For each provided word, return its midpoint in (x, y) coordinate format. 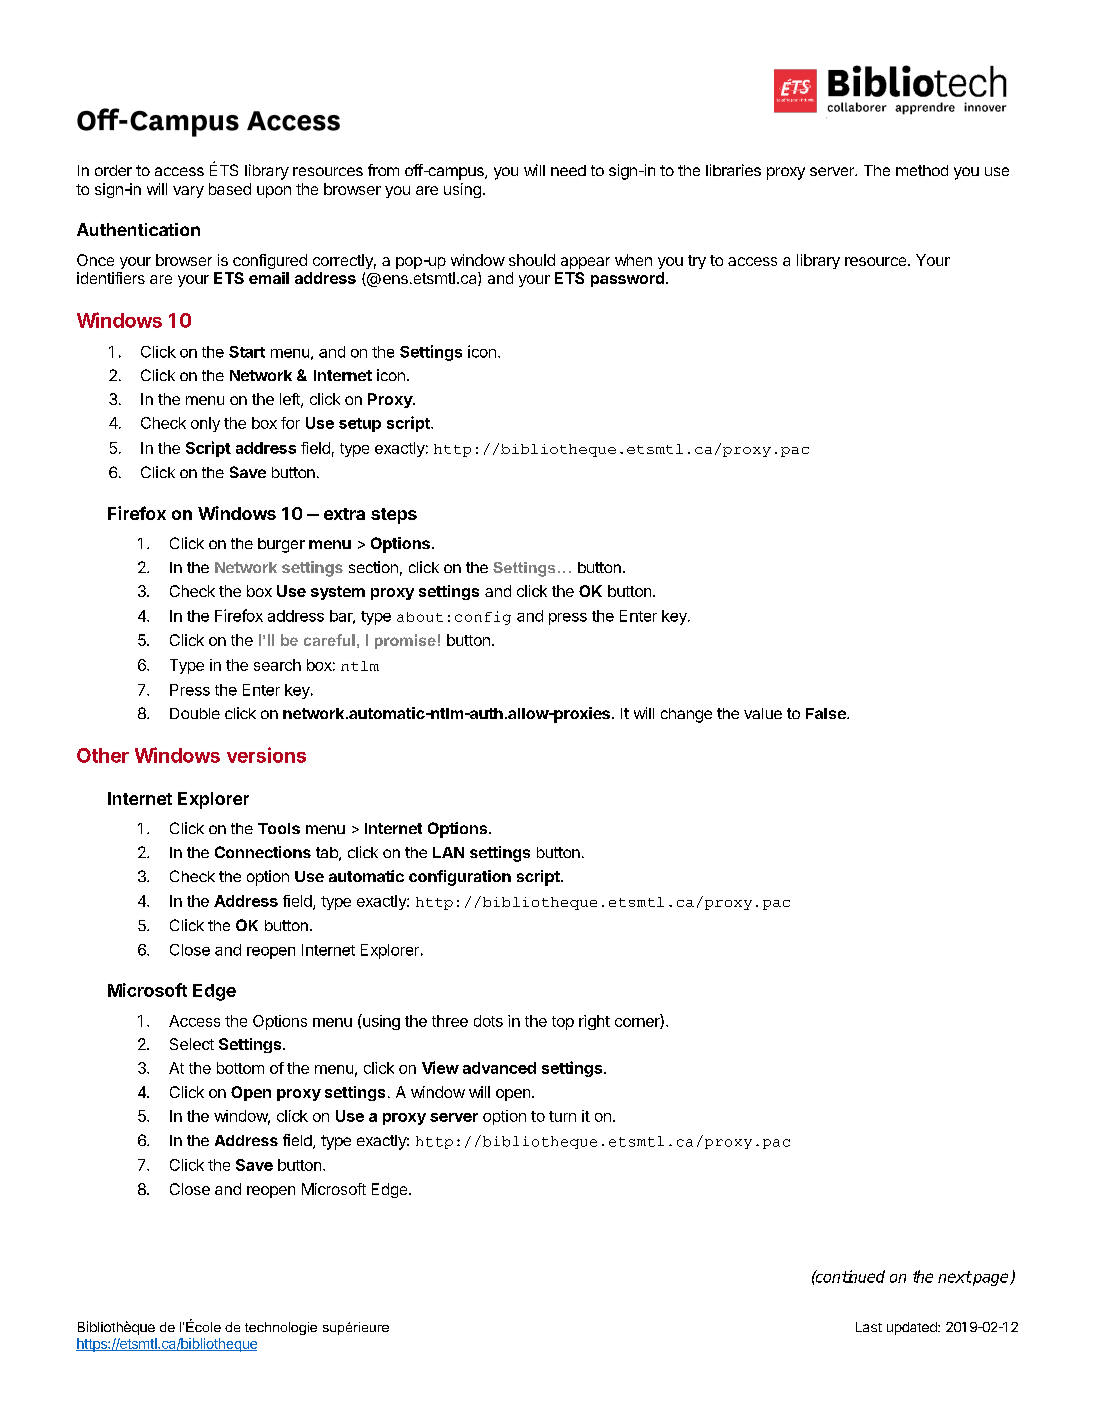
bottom (240, 1068)
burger (281, 545)
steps (394, 516)
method (922, 170)
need (568, 170)
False (827, 713)
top (563, 1023)
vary (188, 192)
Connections (263, 852)
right (594, 1022)
